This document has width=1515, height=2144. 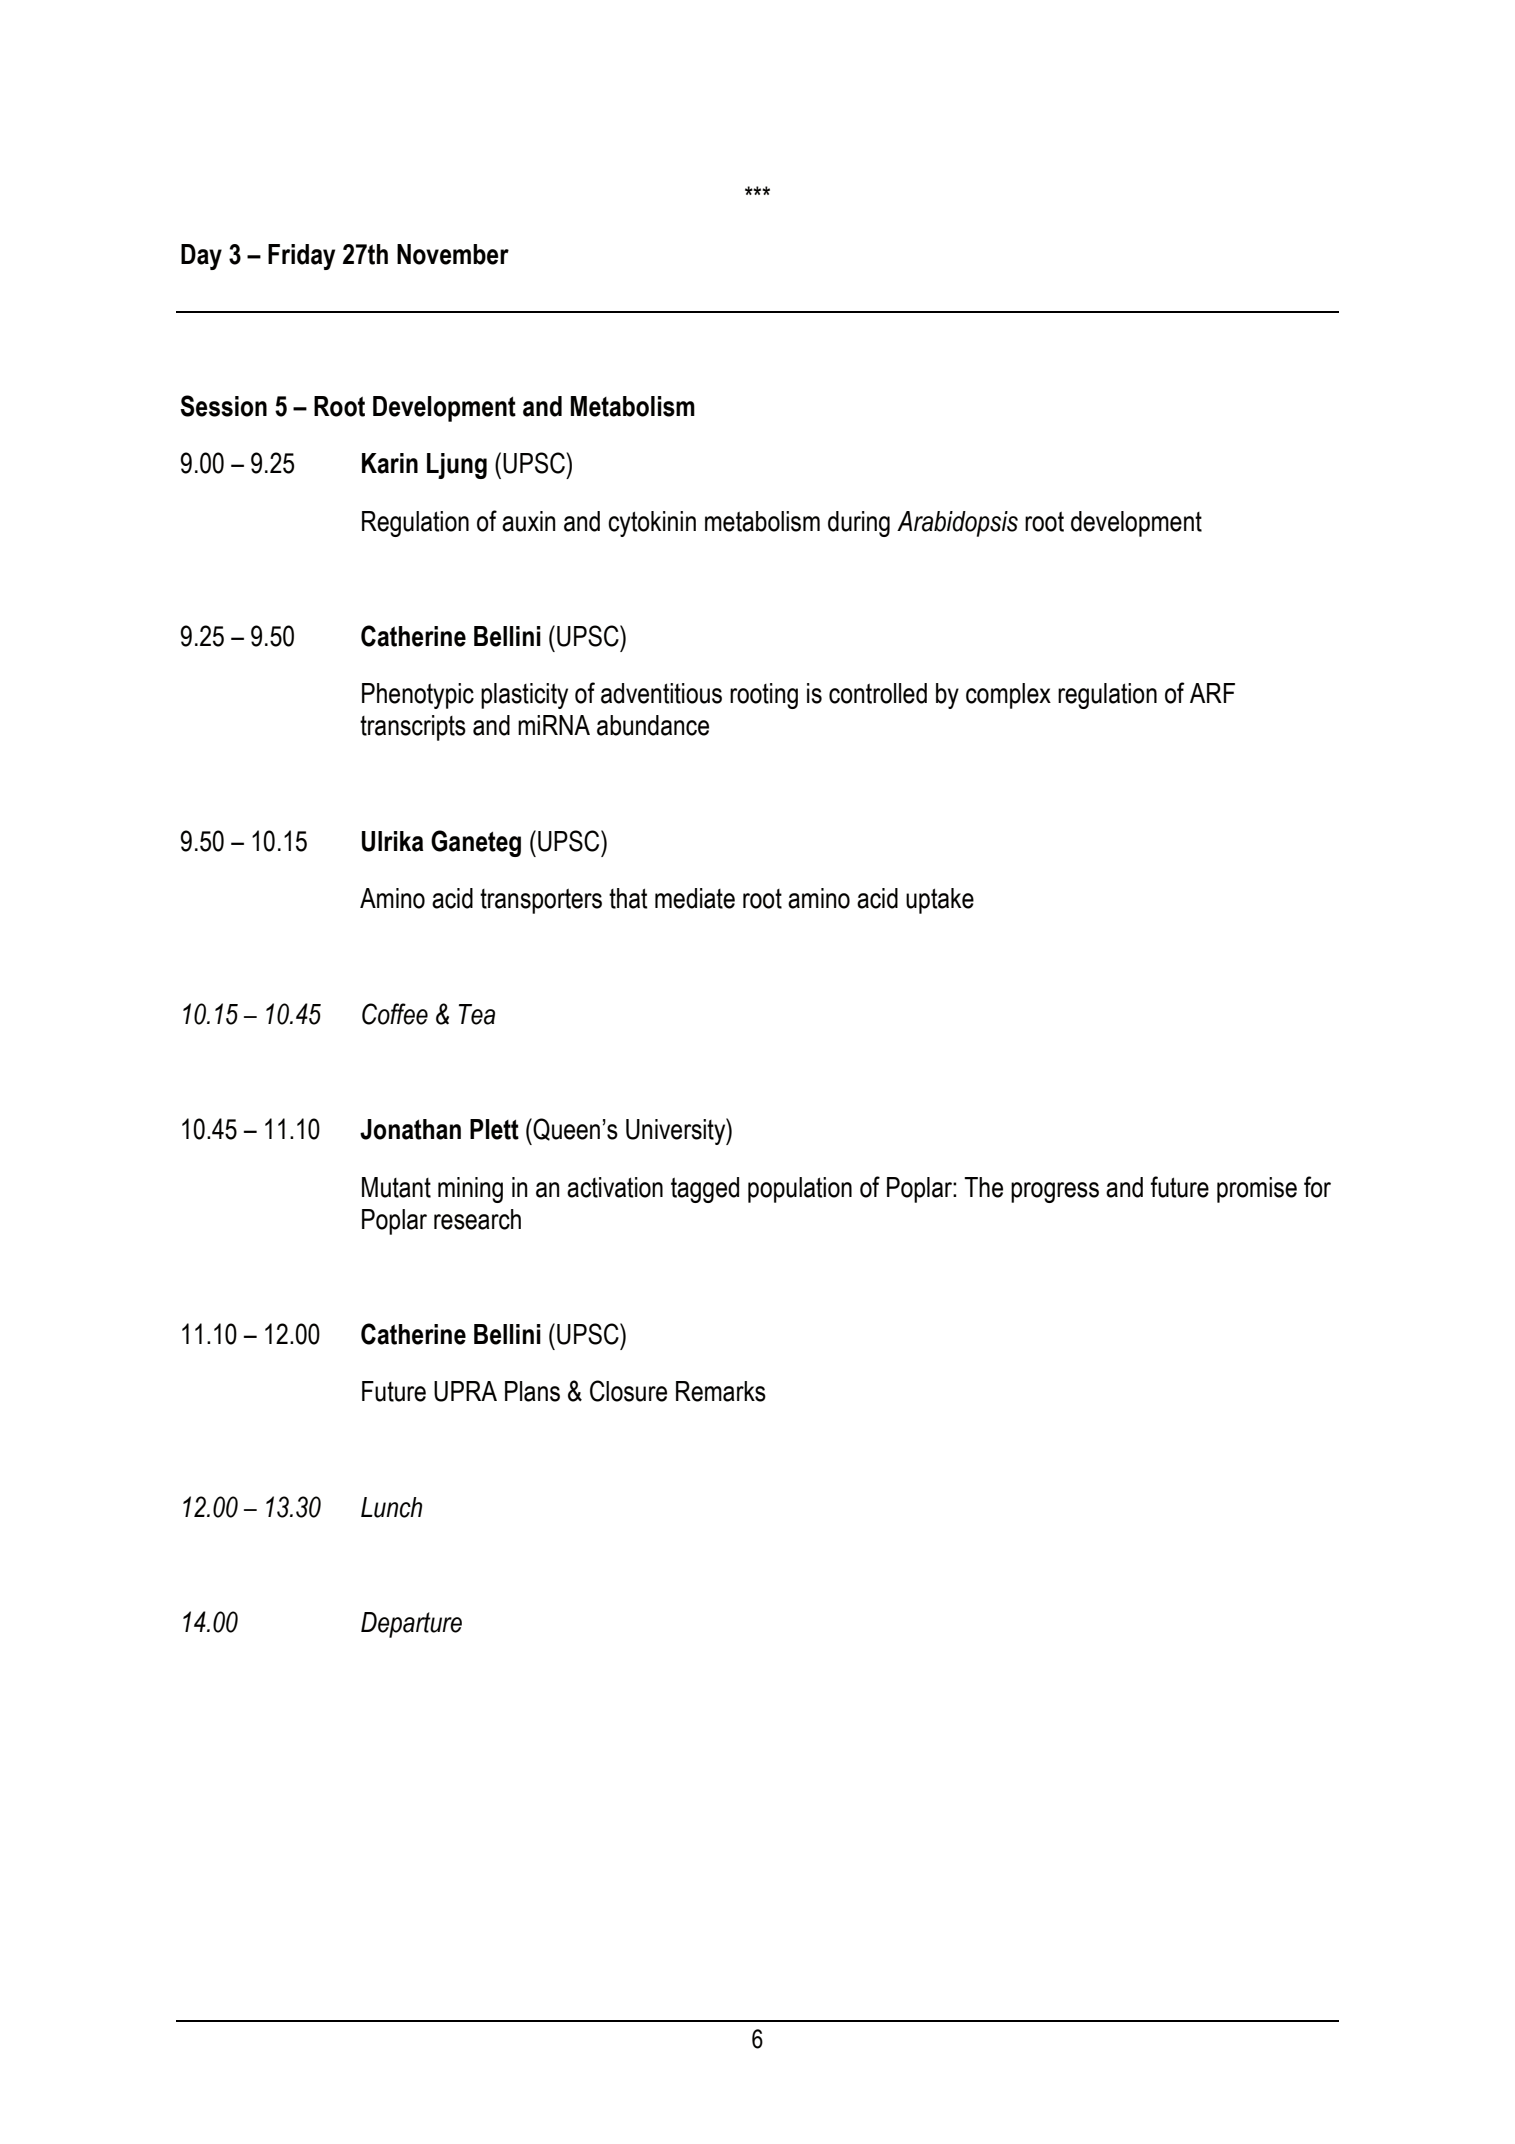 I want to click on promise, so click(x=1257, y=1190).
